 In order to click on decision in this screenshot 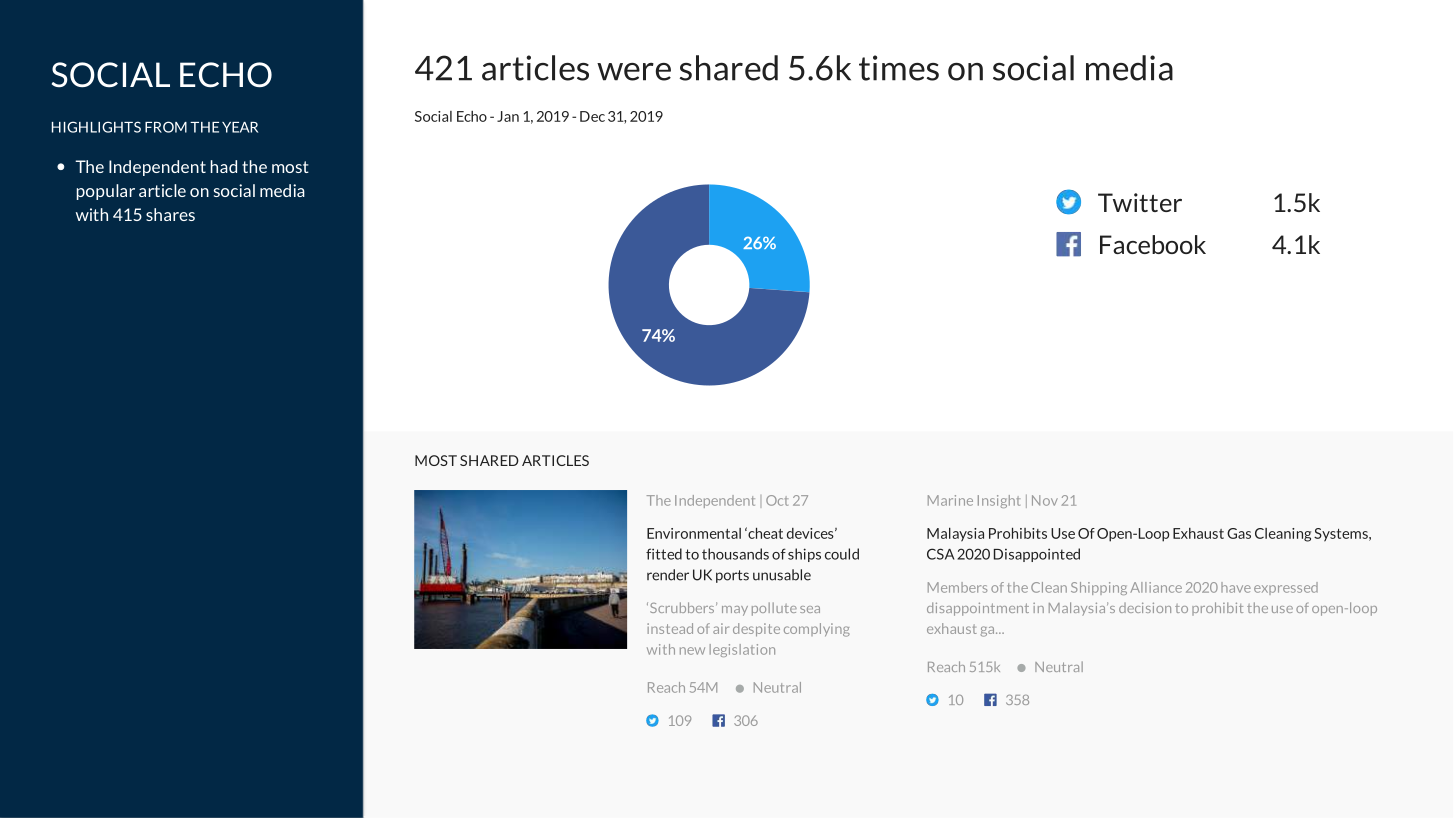, I will do `click(1145, 607)`.
